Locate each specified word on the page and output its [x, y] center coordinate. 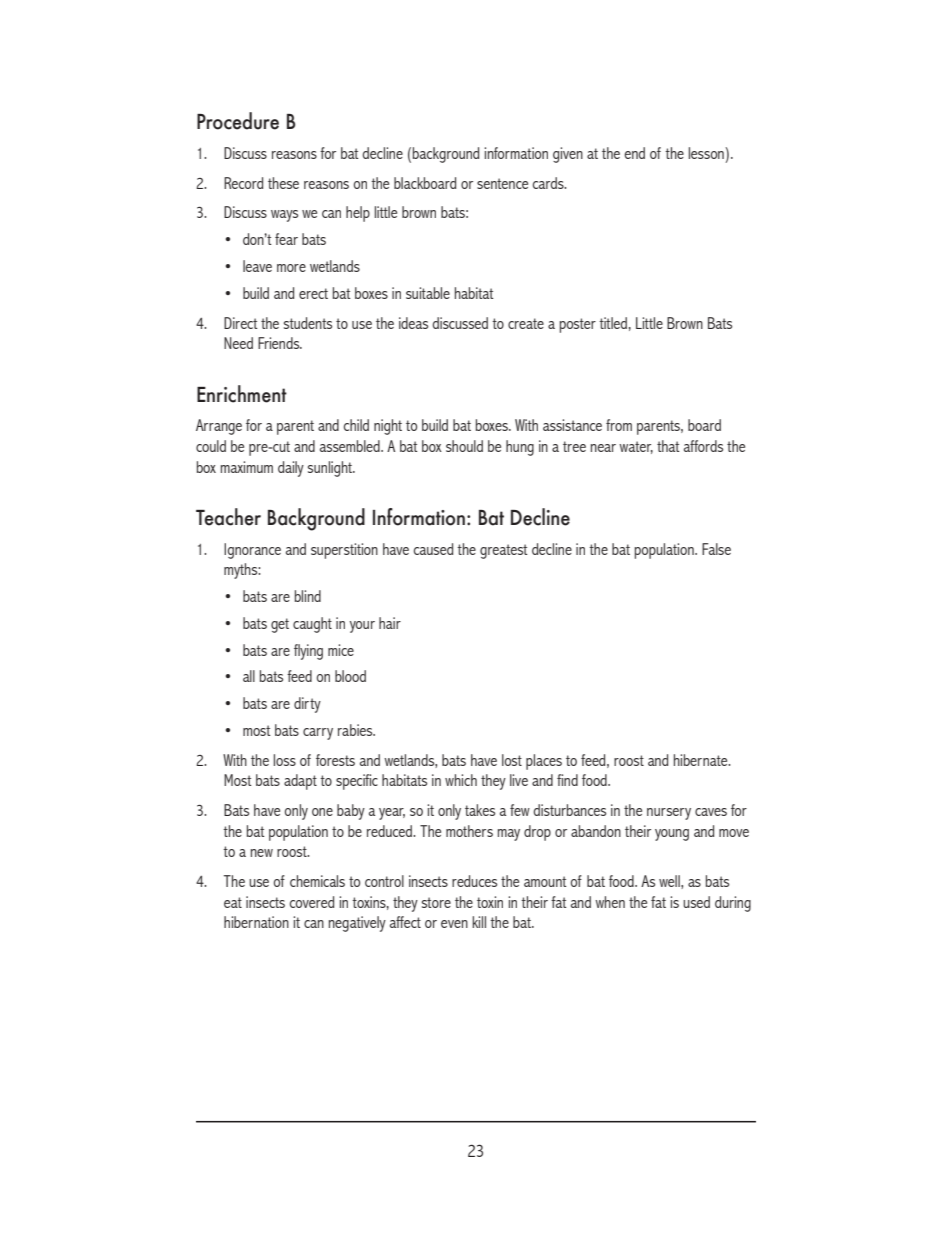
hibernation [256, 922]
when [610, 902]
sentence [502, 183]
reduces [474, 881]
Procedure [238, 121]
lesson [707, 153]
